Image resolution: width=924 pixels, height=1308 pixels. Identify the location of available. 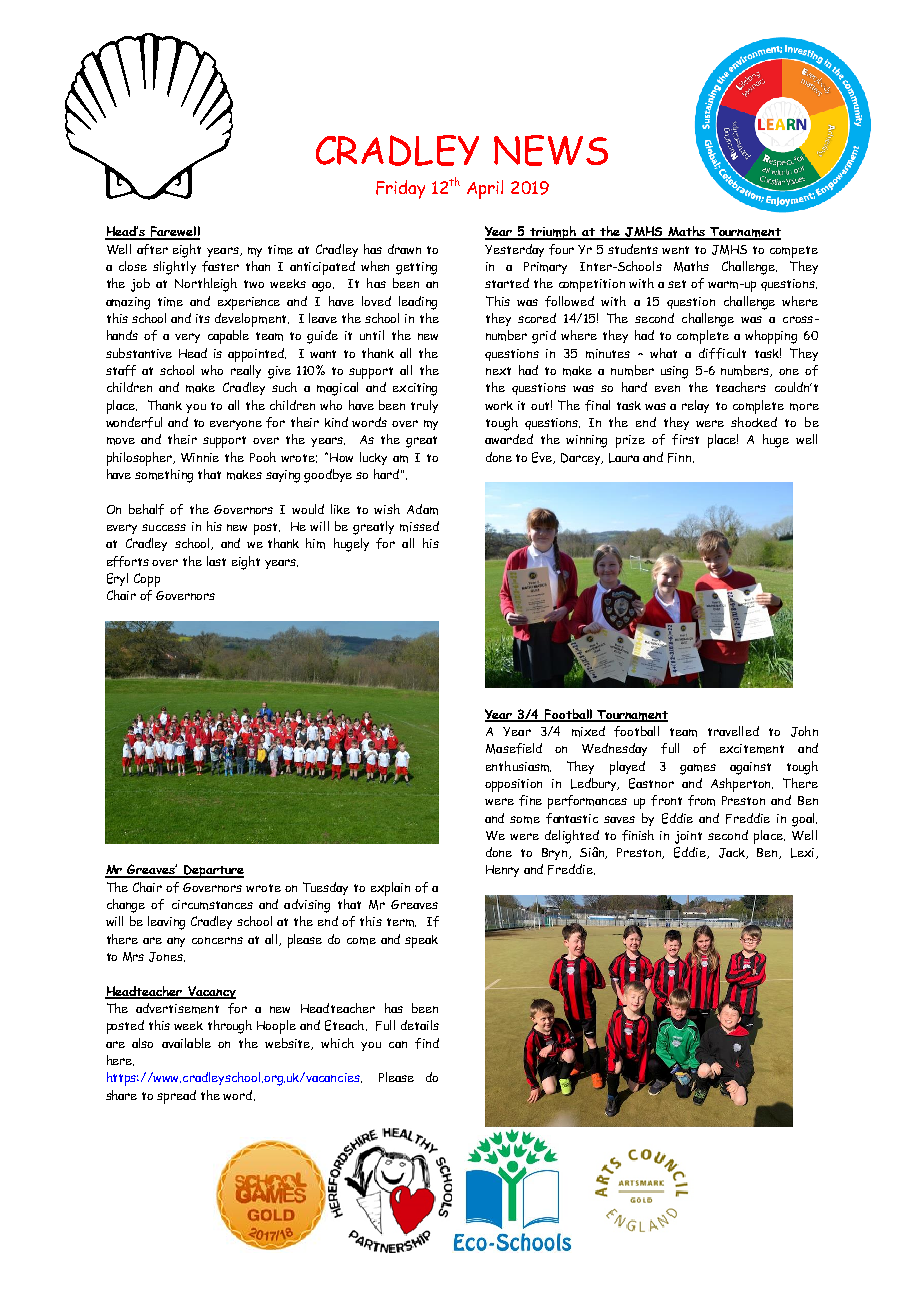
(186, 1043).
